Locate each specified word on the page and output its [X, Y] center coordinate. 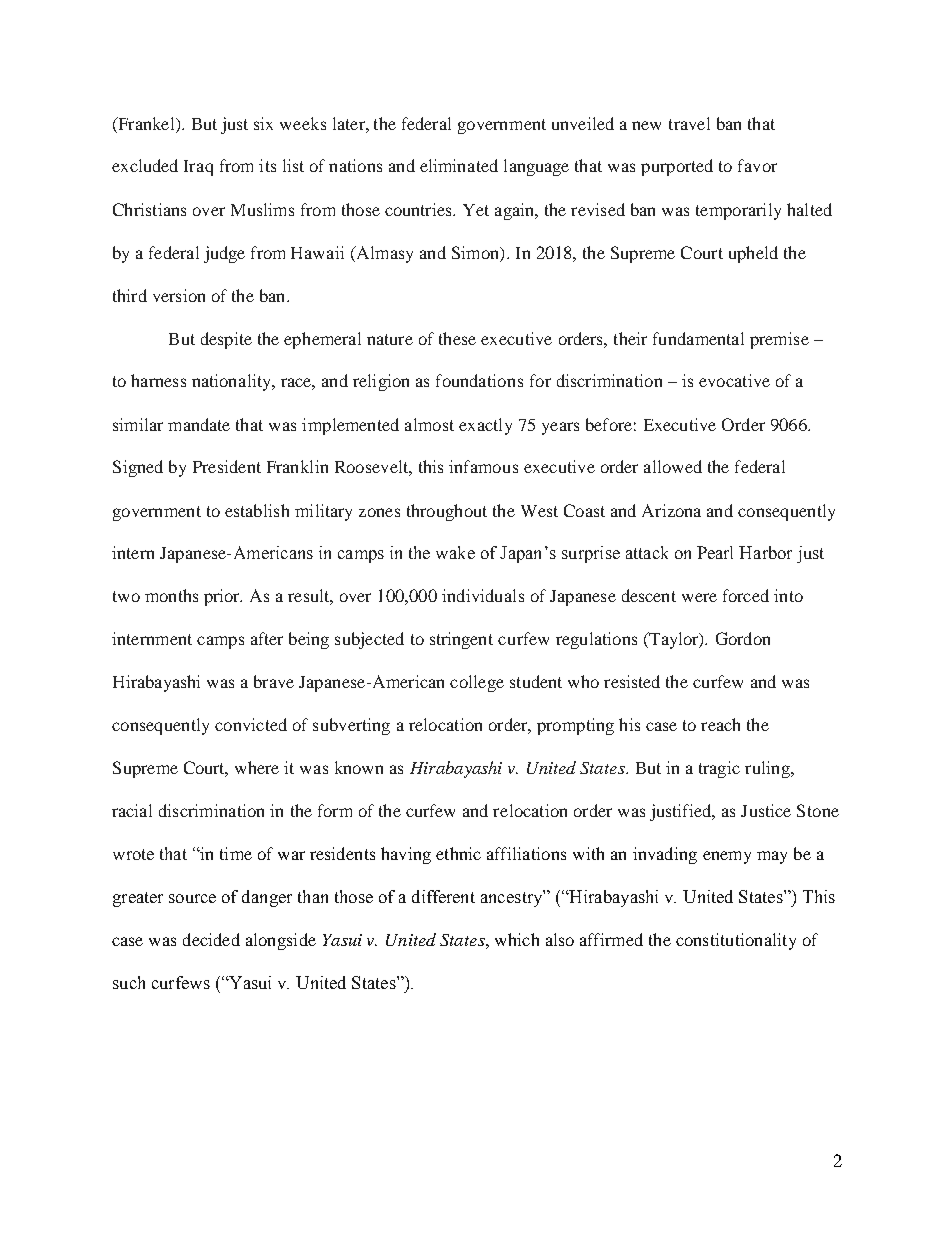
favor [757, 165]
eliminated [459, 165]
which [517, 939]
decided [211, 939]
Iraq [198, 168]
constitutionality [736, 941]
